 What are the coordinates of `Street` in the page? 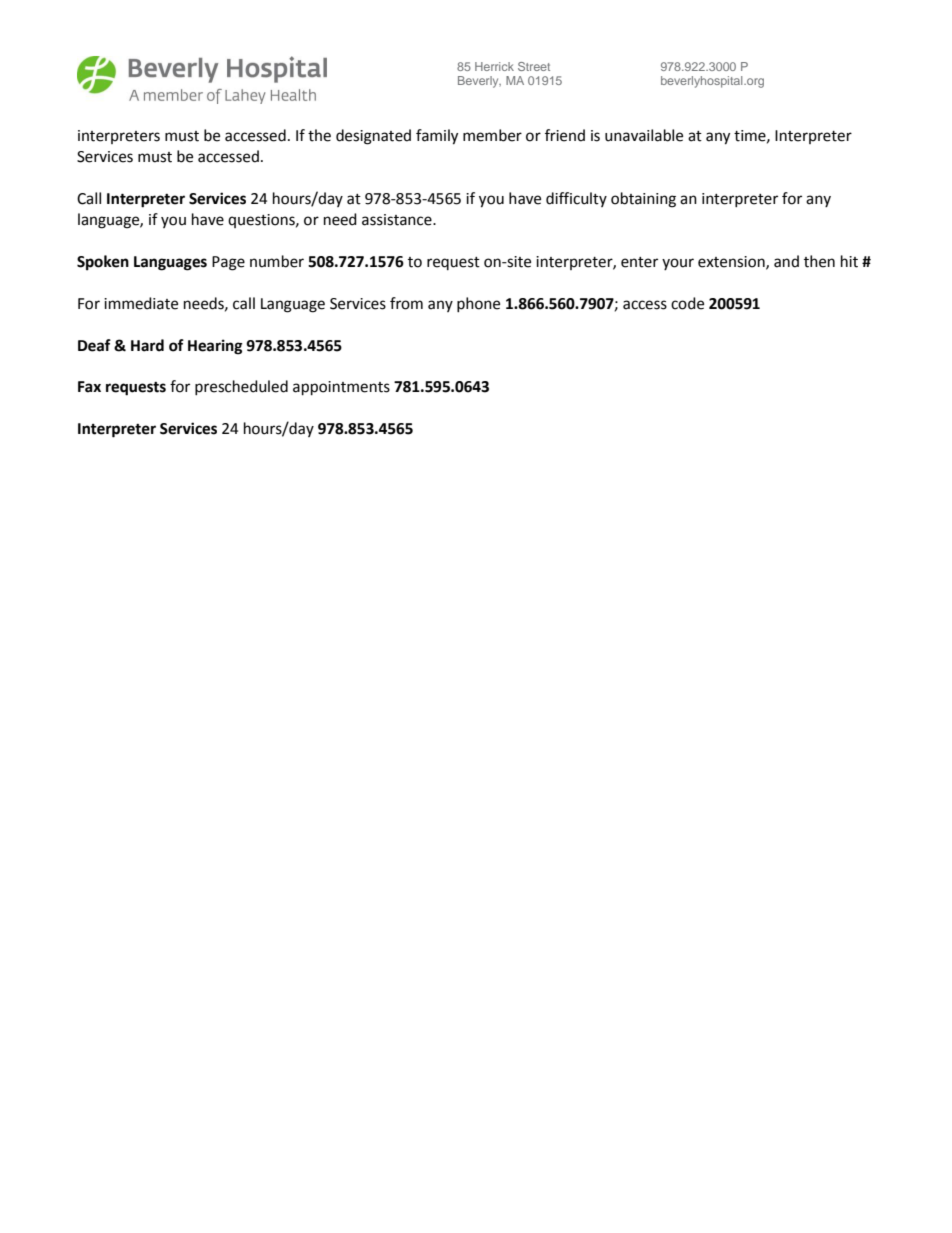 It's located at (534, 66).
